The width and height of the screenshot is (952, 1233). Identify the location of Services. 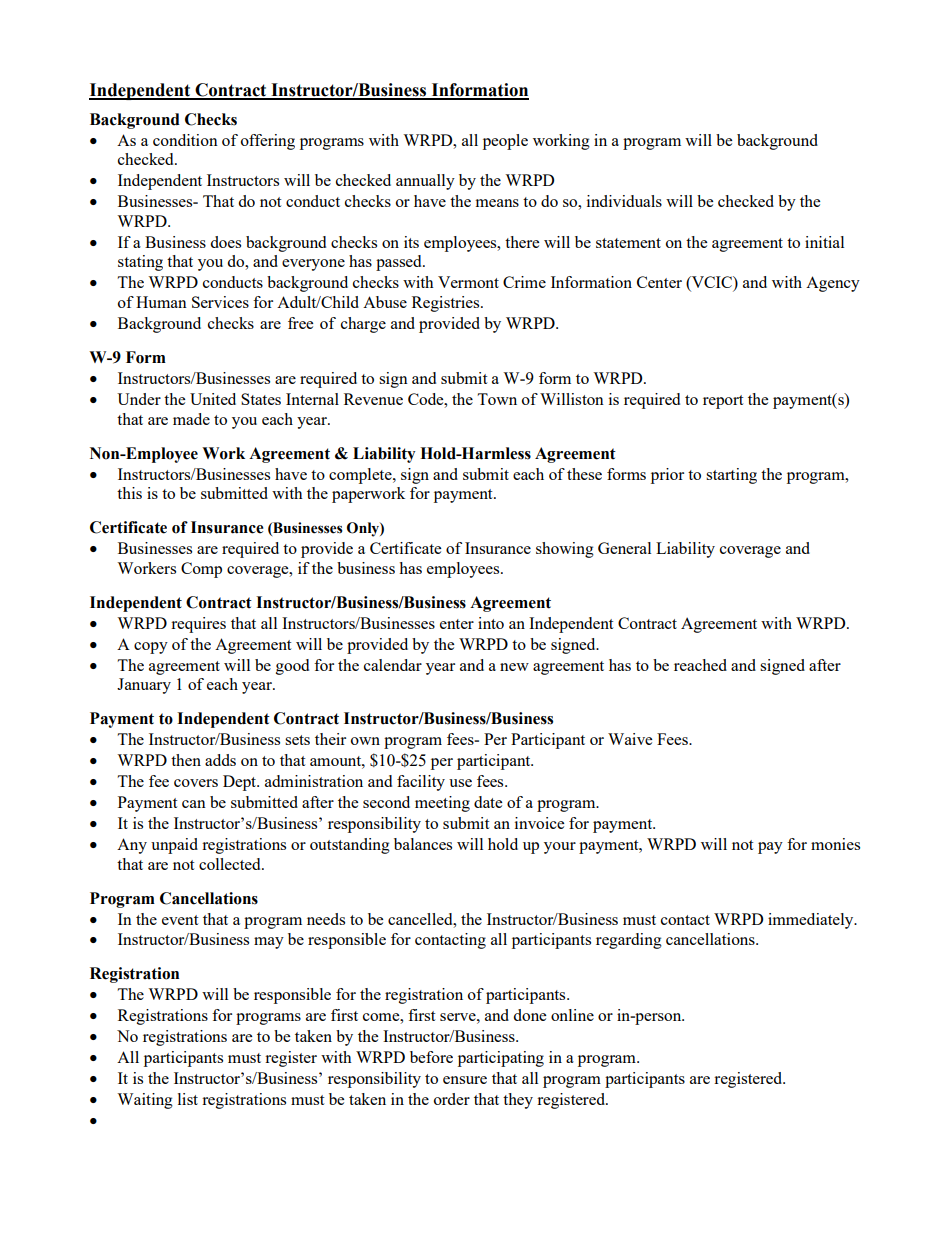
(220, 302).
